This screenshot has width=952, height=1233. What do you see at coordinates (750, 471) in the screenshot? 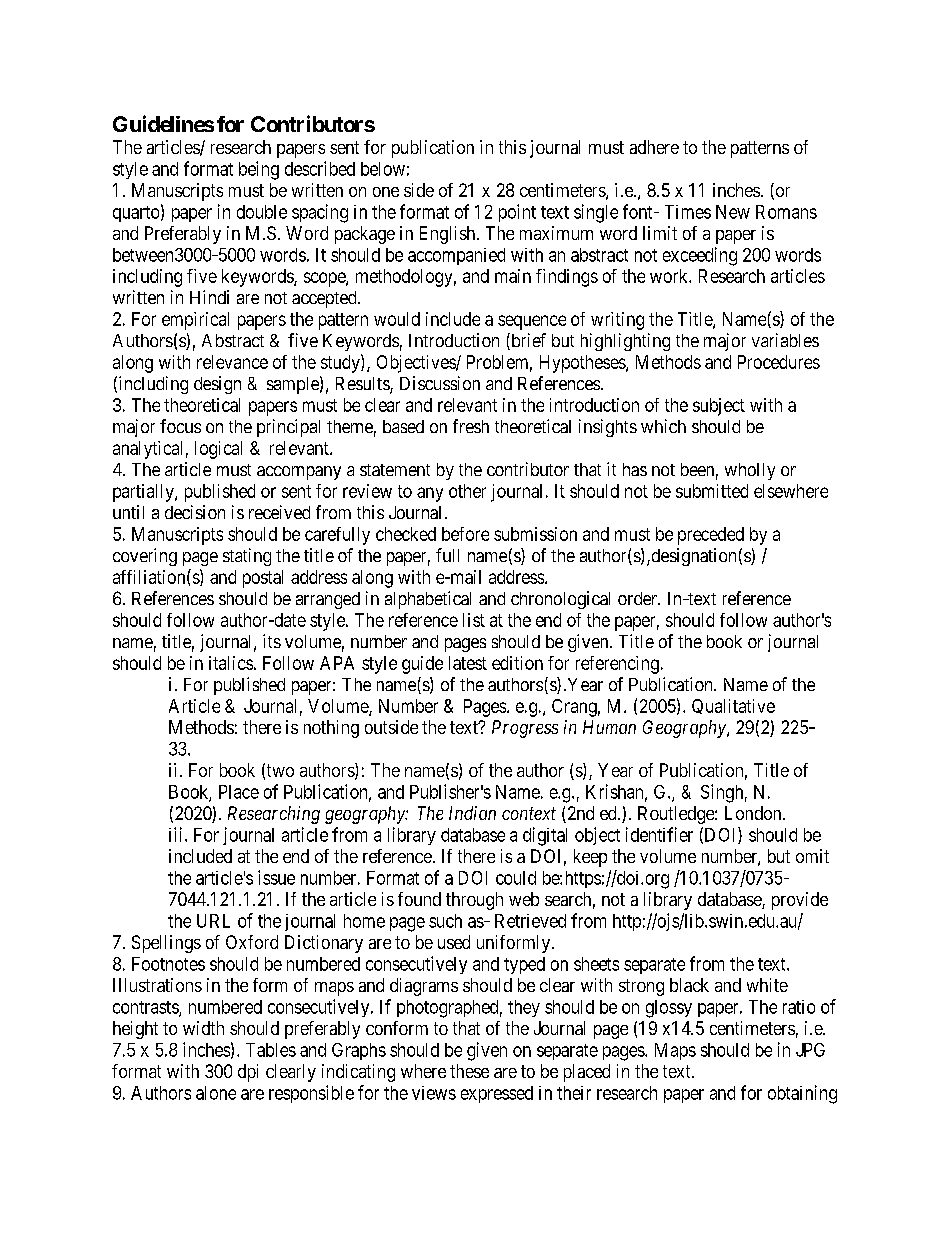
I see `wholly` at bounding box center [750, 471].
